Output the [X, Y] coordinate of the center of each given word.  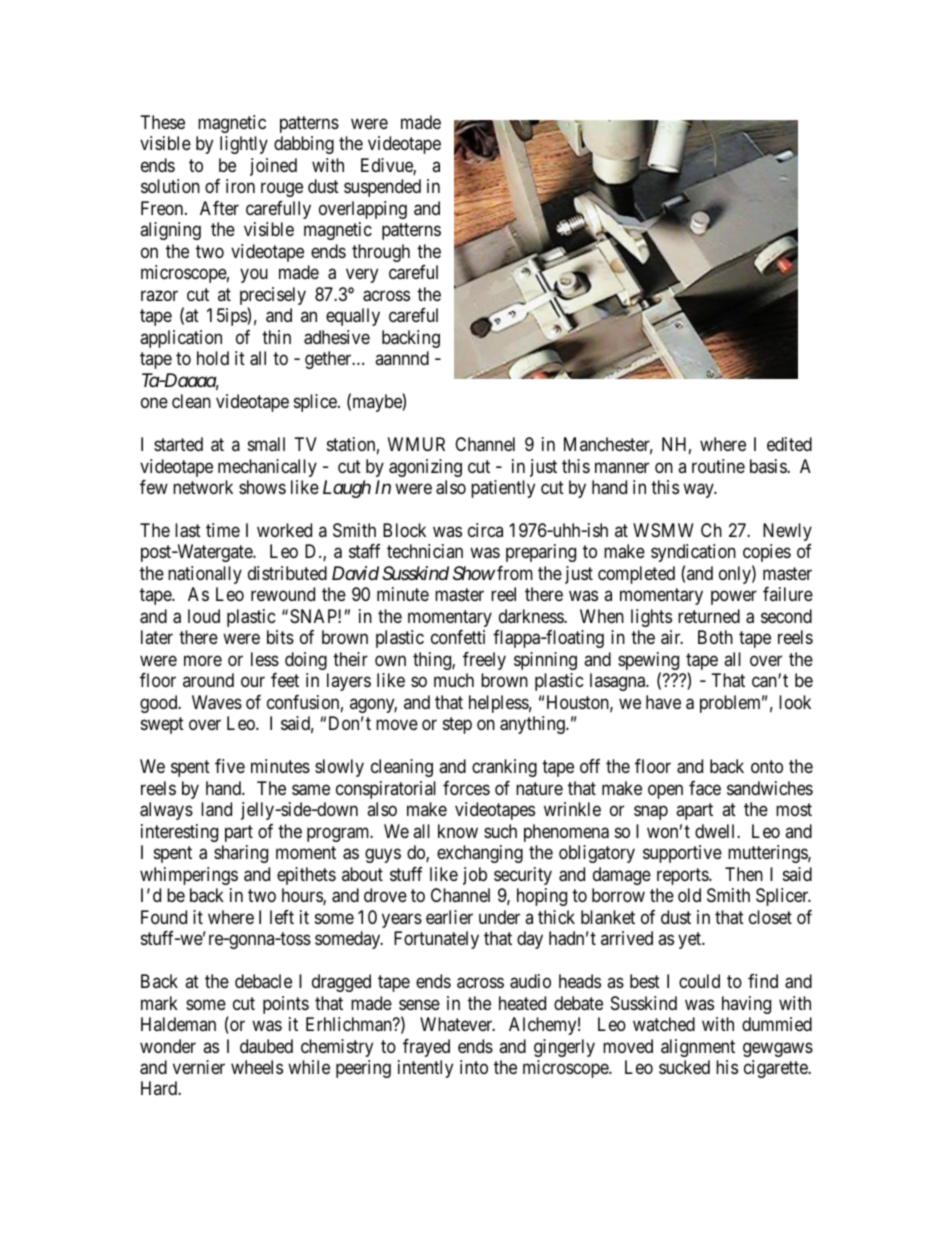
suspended [382, 188]
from [515, 573]
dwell [716, 831]
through [381, 253]
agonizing [425, 468]
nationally [205, 575]
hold [213, 358]
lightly [244, 145]
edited [789, 444]
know [458, 831]
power [734, 598]
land [216, 809]
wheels [257, 1067]
